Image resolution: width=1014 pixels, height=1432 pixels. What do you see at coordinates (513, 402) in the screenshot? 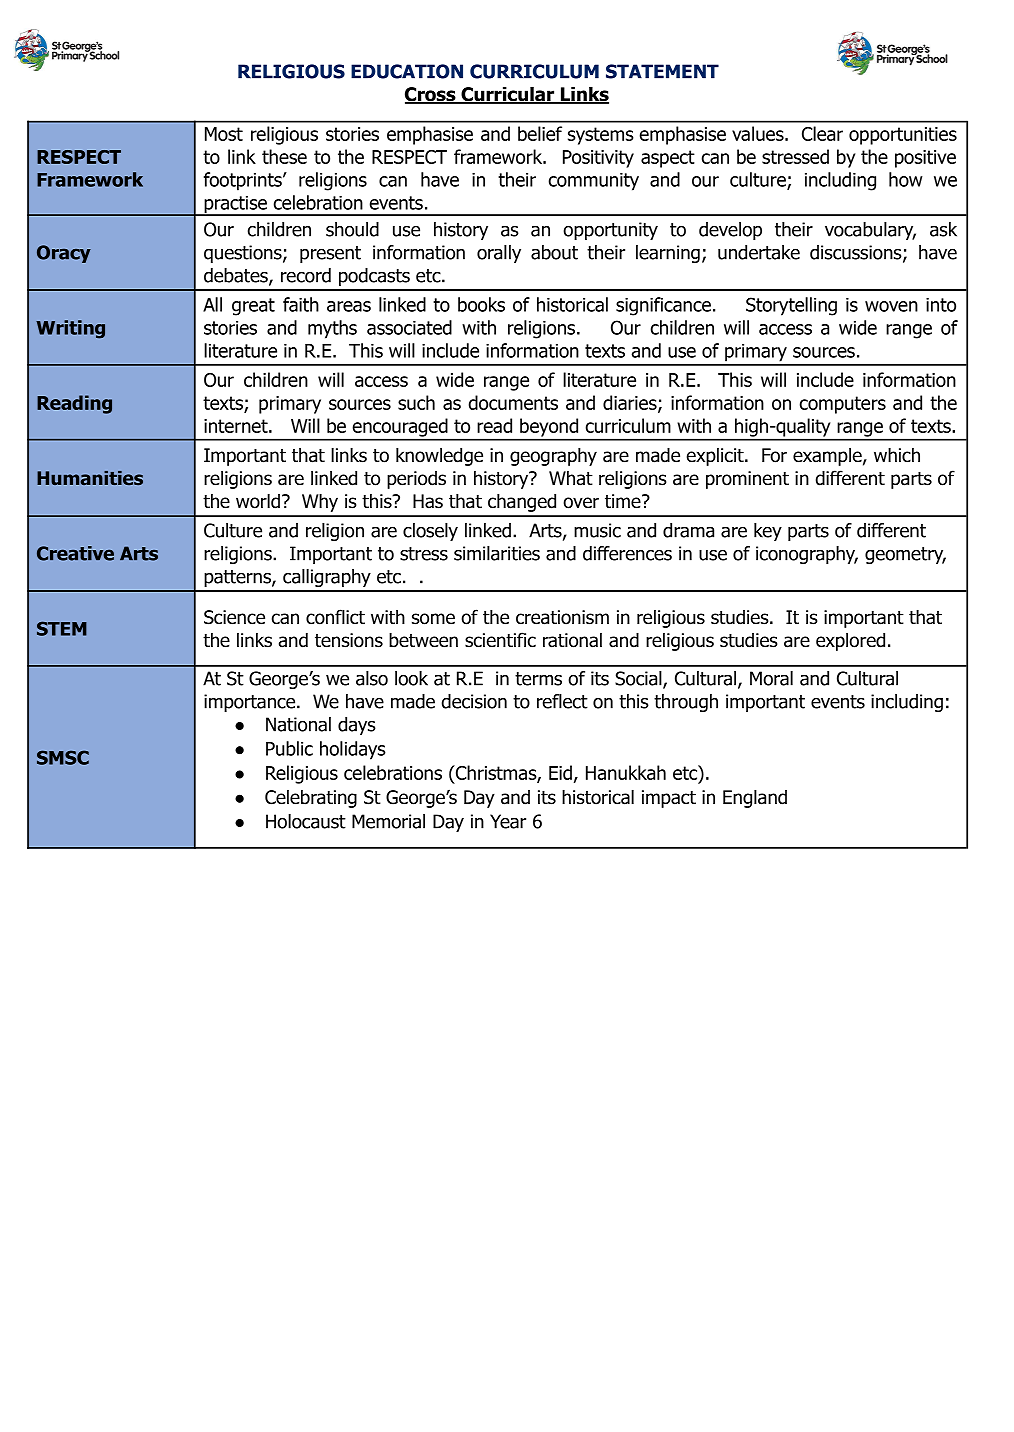
I see `documents` at bounding box center [513, 402].
